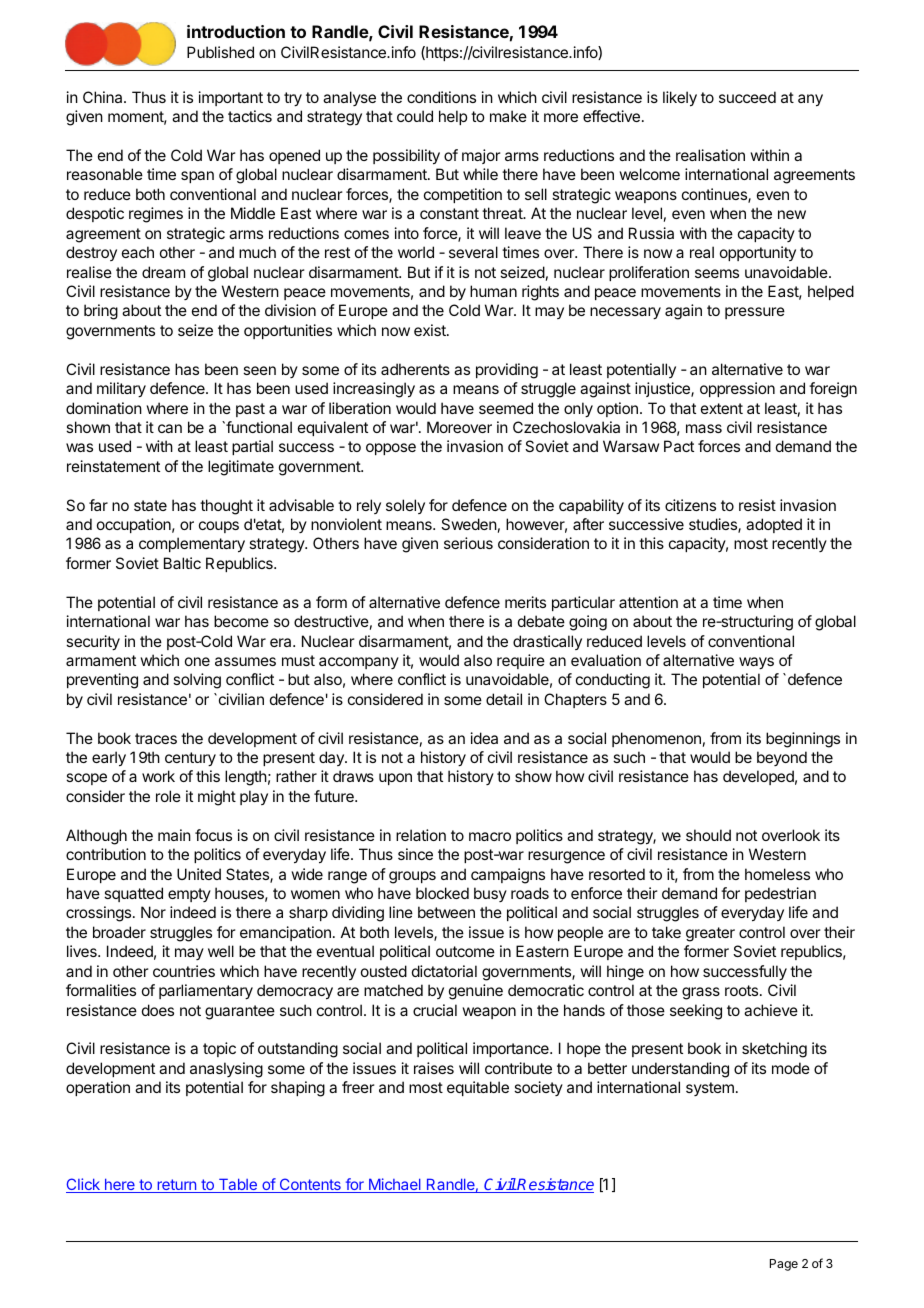 The height and width of the image is (1308, 924). Describe the element at coordinates (782, 758) in the image. I see `beyond` at that location.
